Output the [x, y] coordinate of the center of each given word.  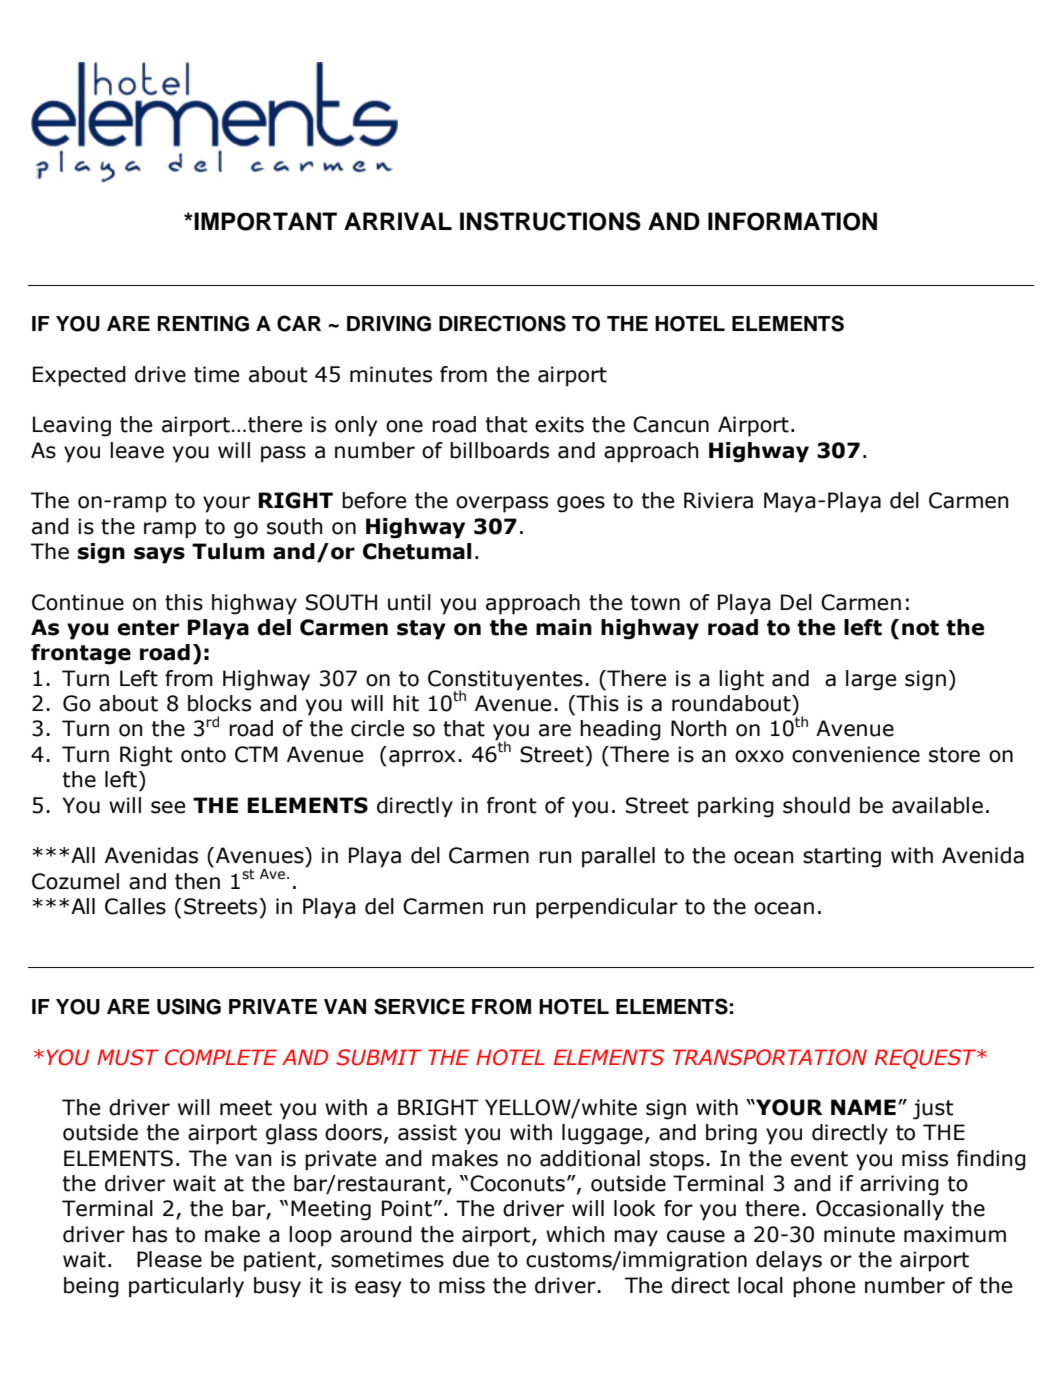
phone [824, 1287]
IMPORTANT [264, 221]
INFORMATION [792, 221]
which [575, 1234]
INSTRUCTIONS [550, 221]
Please [169, 1259]
